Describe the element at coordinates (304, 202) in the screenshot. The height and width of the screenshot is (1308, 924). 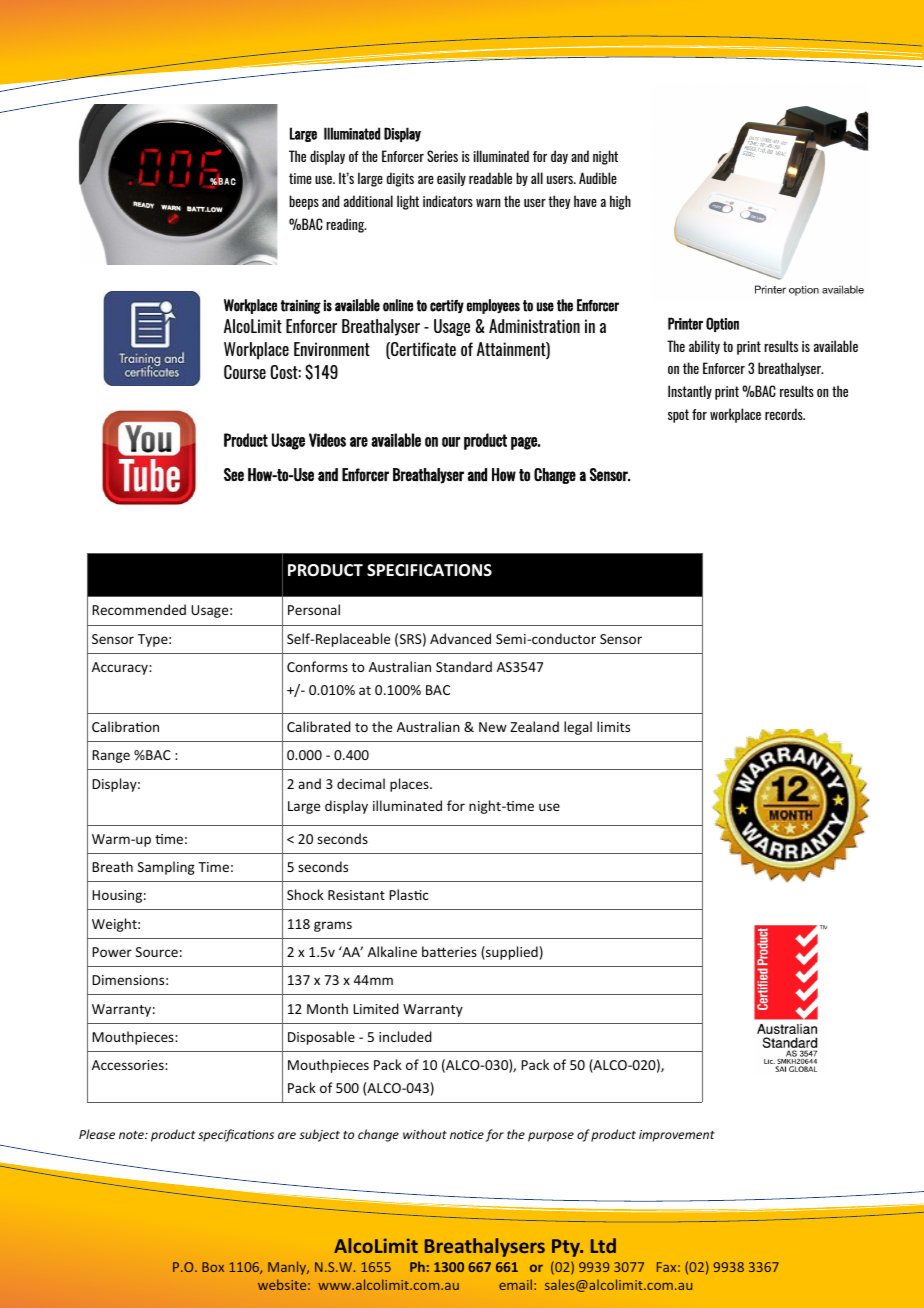
I see `beeps` at that location.
